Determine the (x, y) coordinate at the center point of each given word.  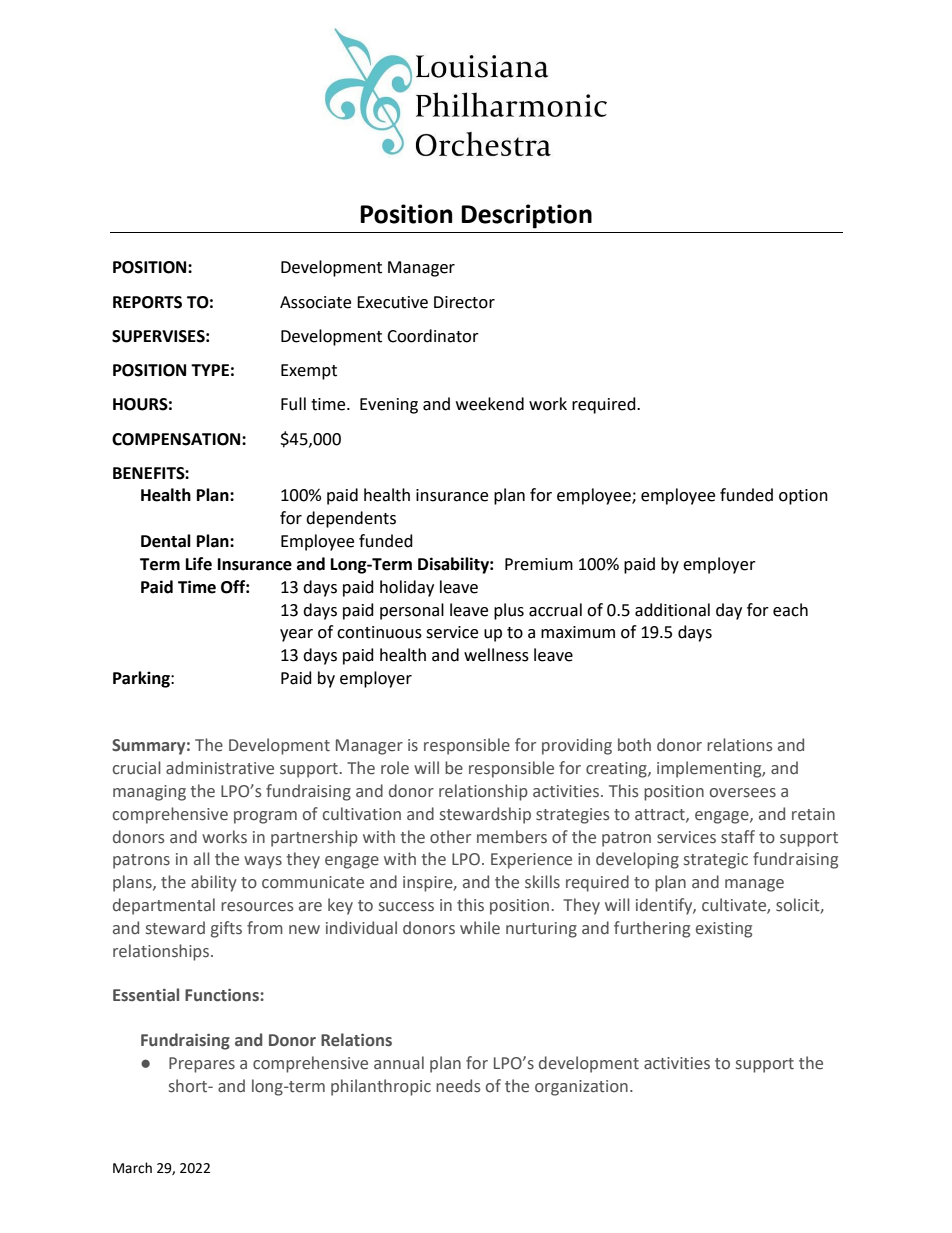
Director (464, 302)
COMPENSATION (177, 439)
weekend (490, 404)
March (132, 1168)
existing (724, 930)
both (634, 745)
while (480, 928)
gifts (226, 929)
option (803, 497)
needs (458, 1086)
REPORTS (147, 302)
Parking (142, 679)
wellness (496, 655)
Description (526, 216)
